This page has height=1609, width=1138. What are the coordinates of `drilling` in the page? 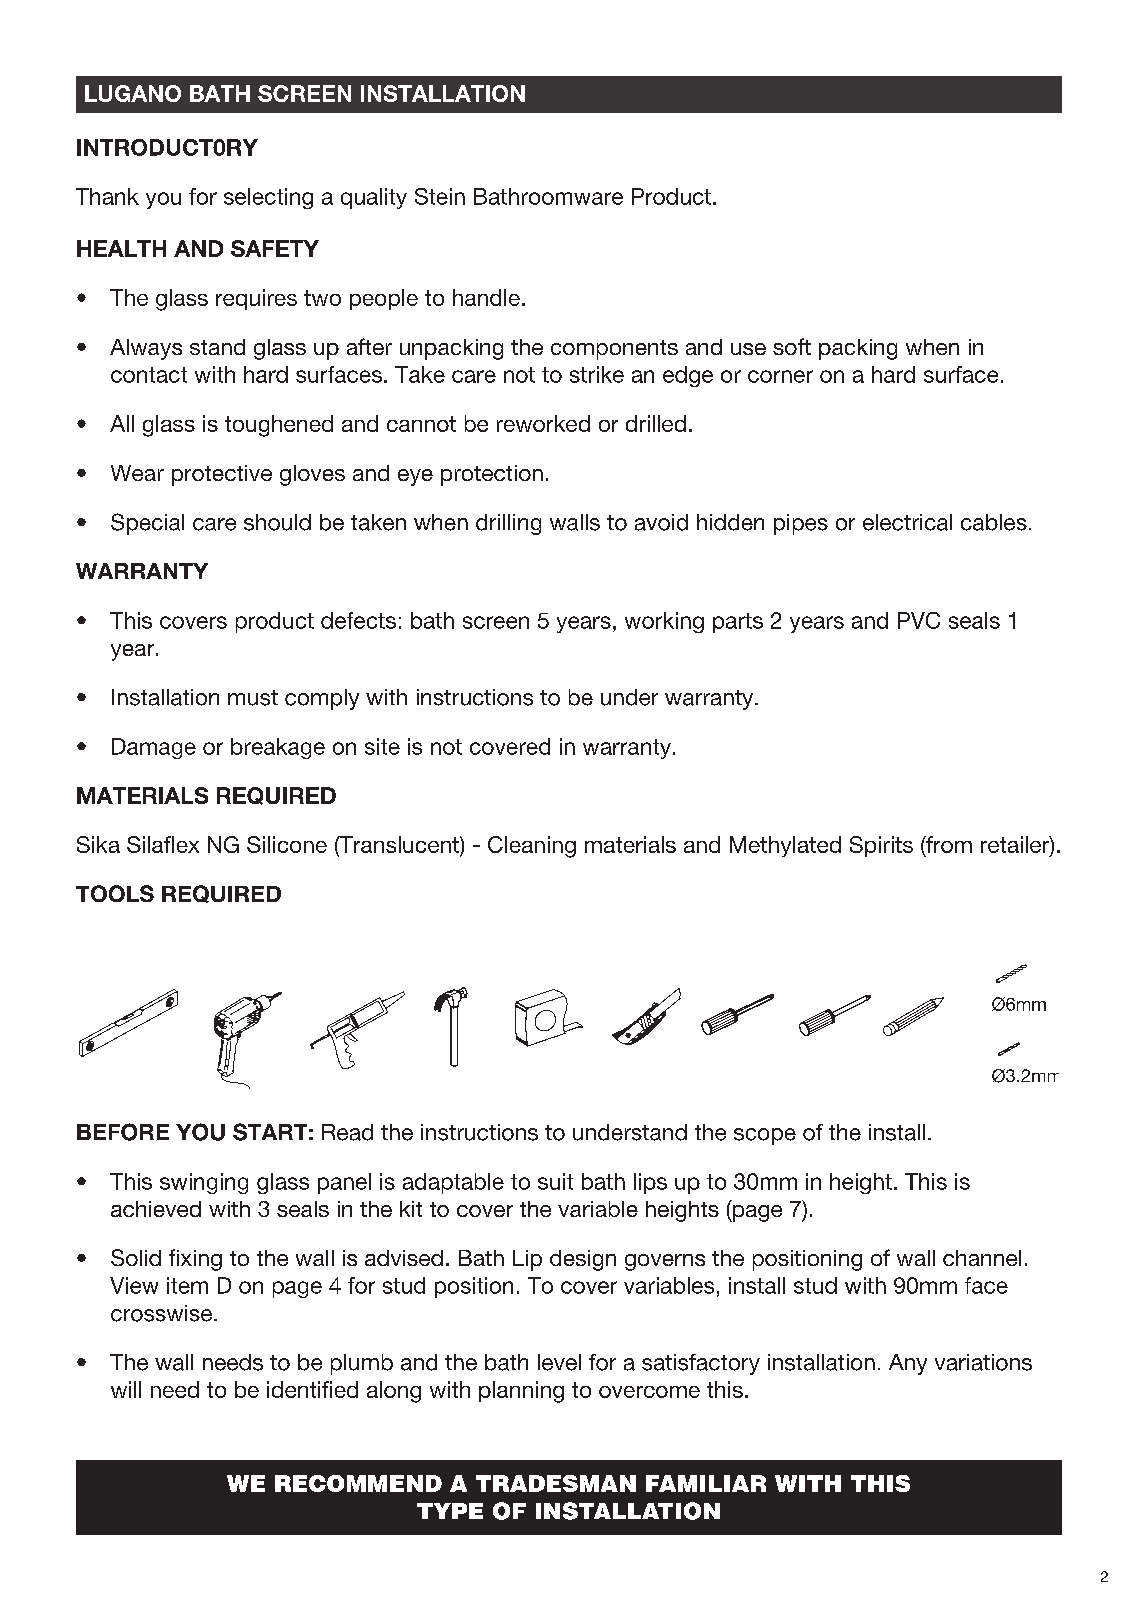 It's located at (508, 524).
